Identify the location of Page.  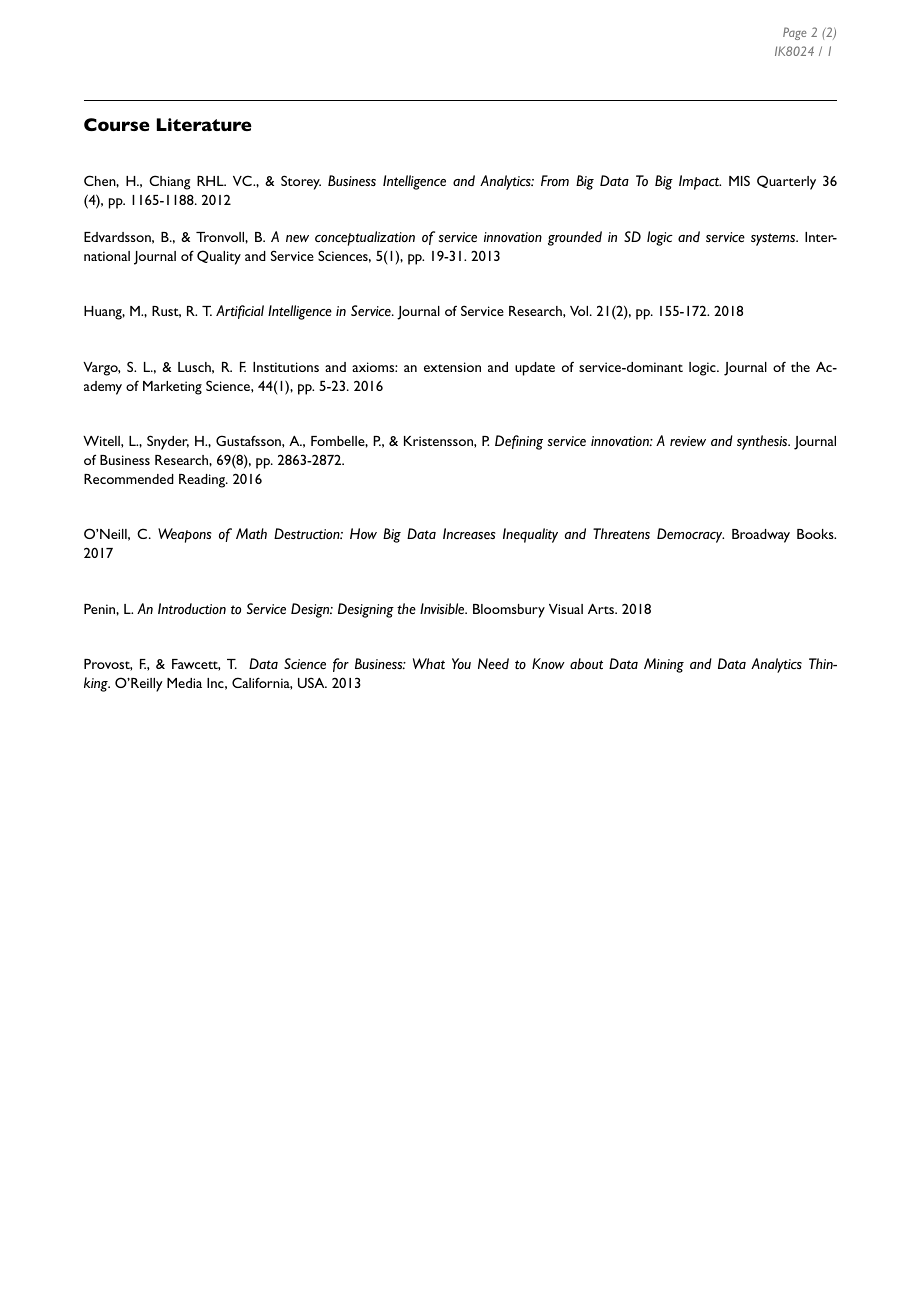
(794, 33).
